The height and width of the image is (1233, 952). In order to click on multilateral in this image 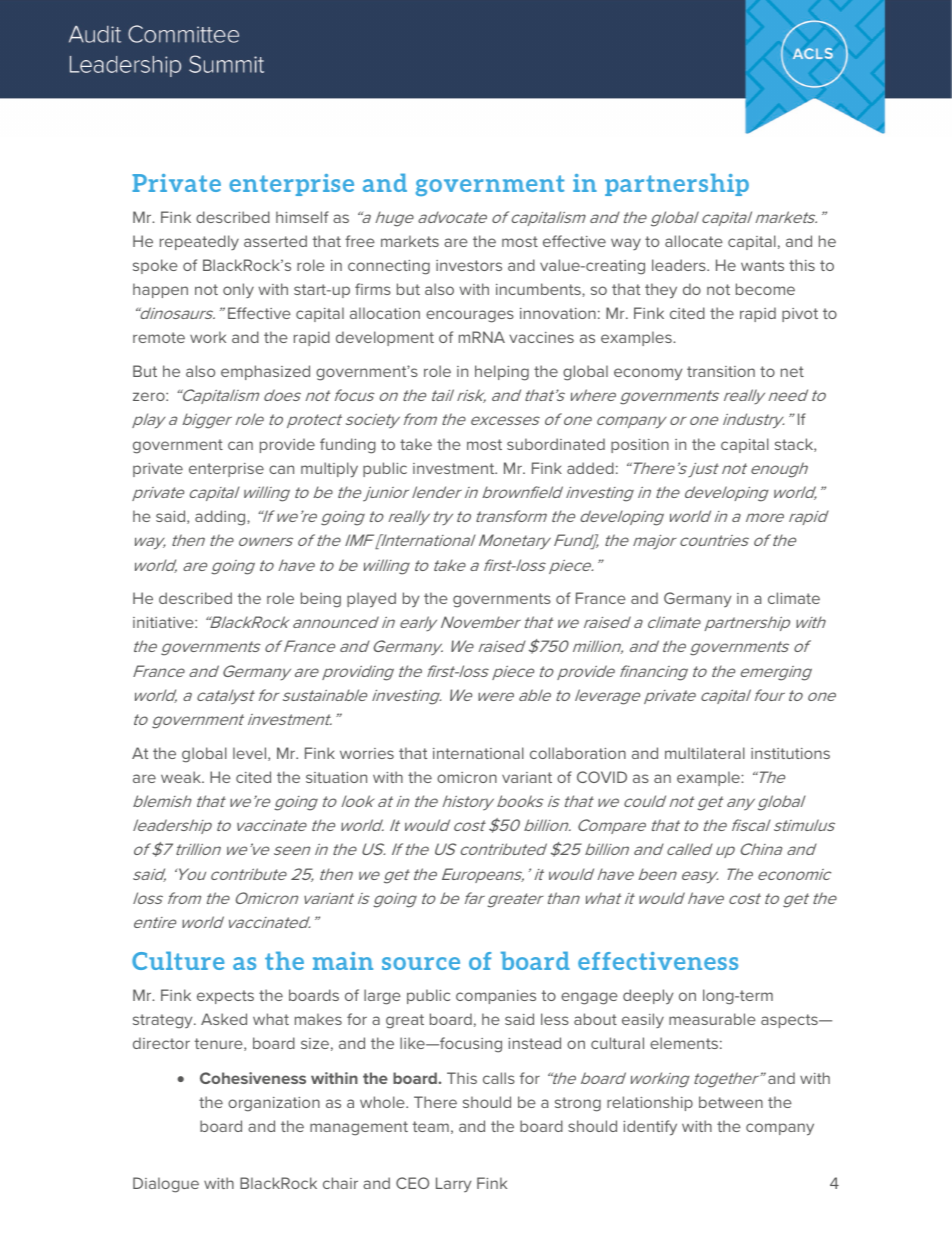, I will do `click(705, 753)`.
